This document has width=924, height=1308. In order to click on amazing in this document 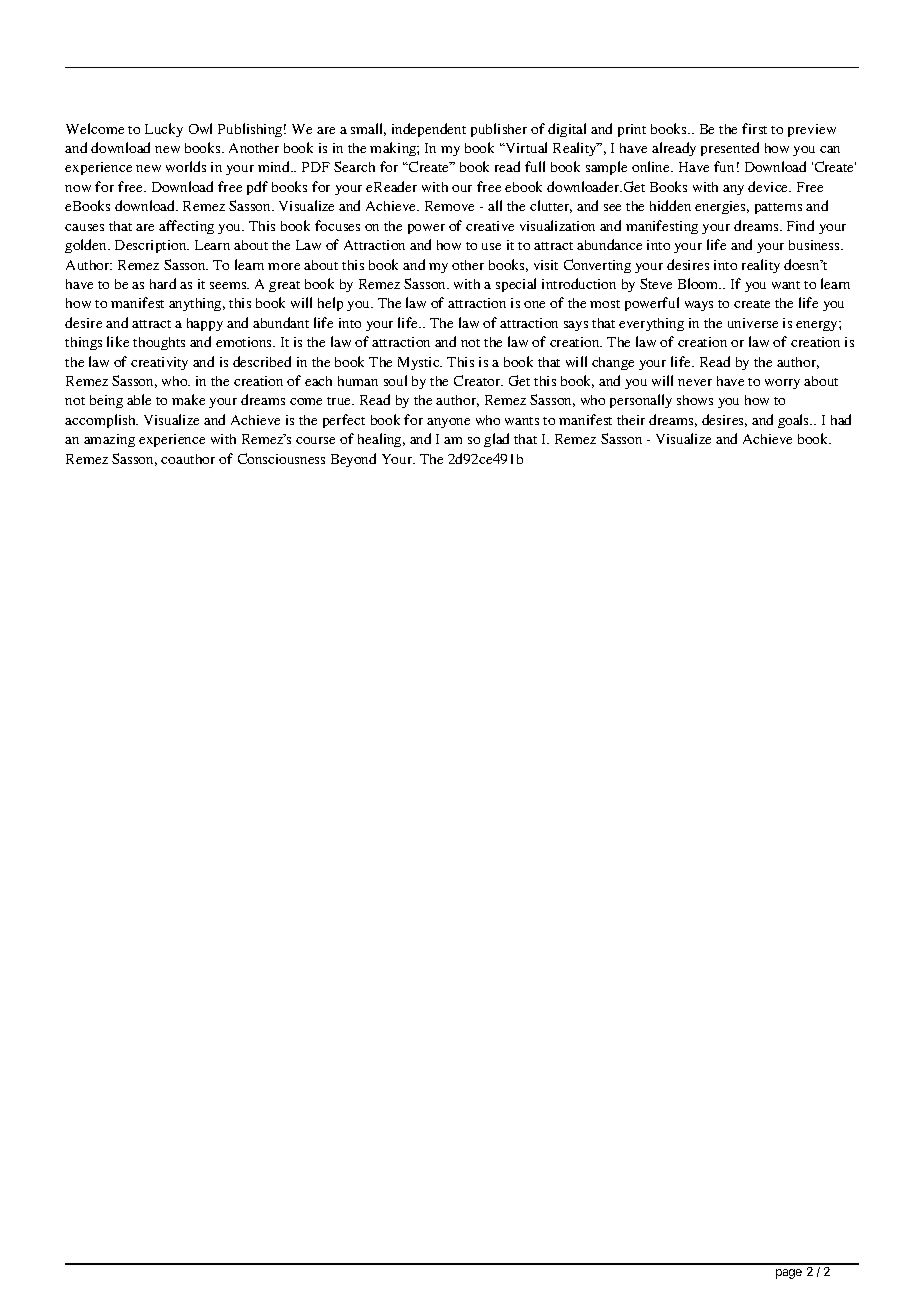, I will do `click(109, 440)`.
